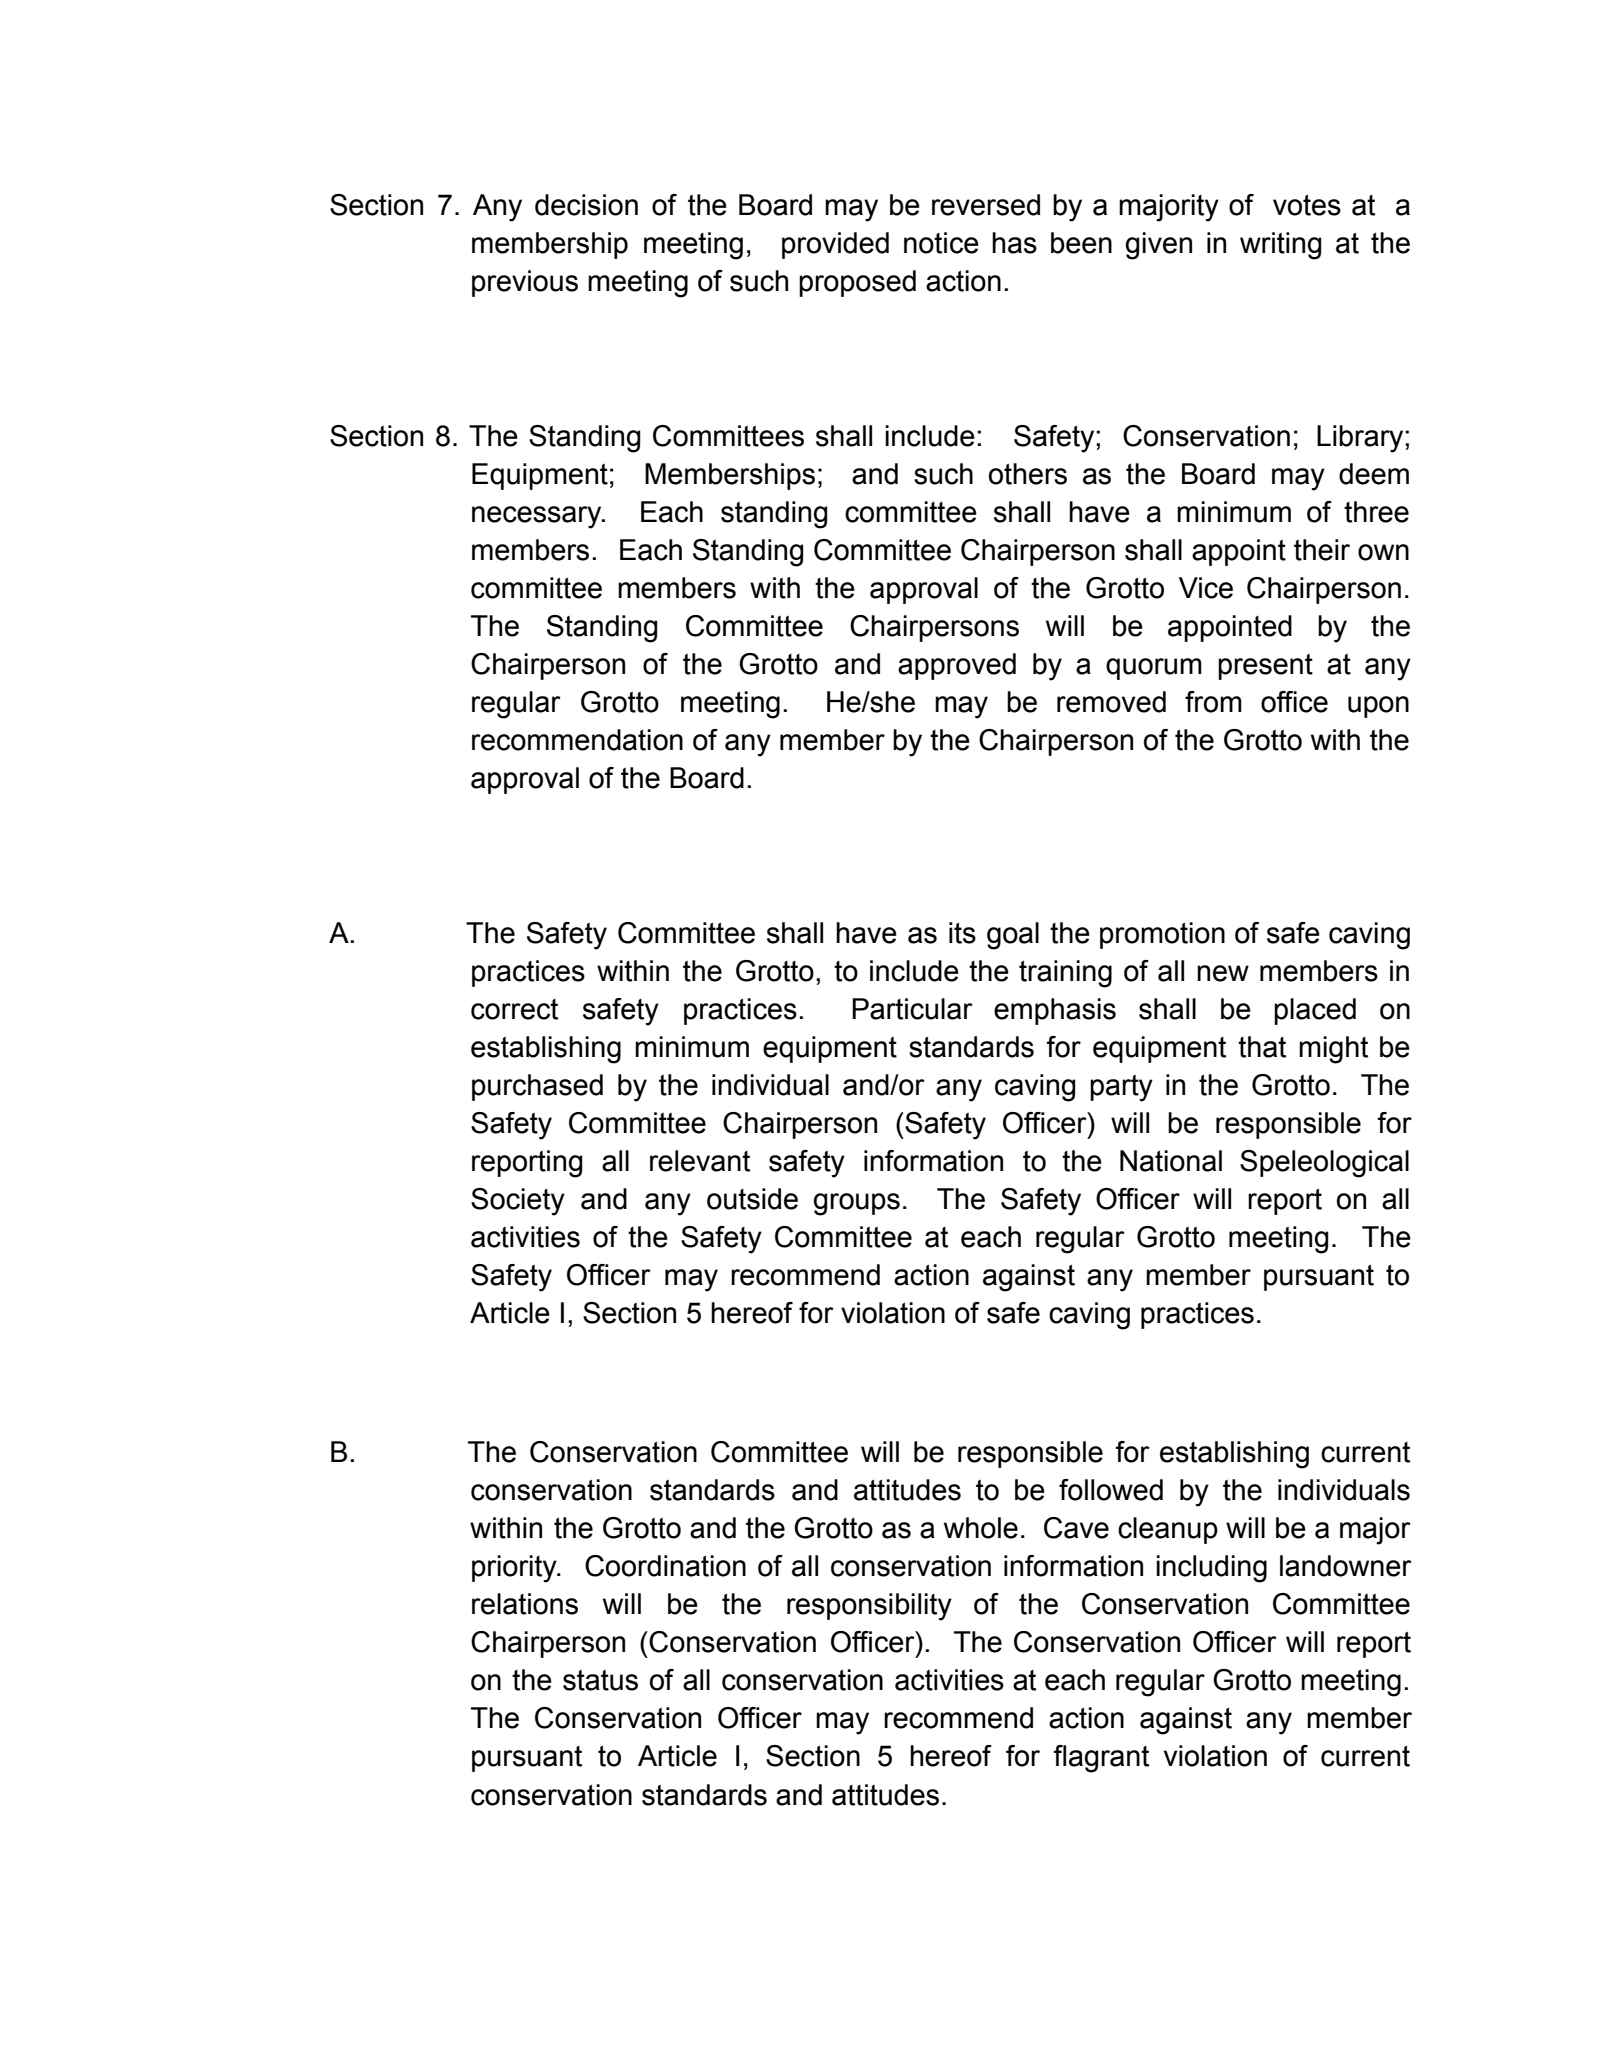 Image resolution: width=1600 pixels, height=2071 pixels. What do you see at coordinates (1280, 246) in the page?
I see `writing` at bounding box center [1280, 246].
